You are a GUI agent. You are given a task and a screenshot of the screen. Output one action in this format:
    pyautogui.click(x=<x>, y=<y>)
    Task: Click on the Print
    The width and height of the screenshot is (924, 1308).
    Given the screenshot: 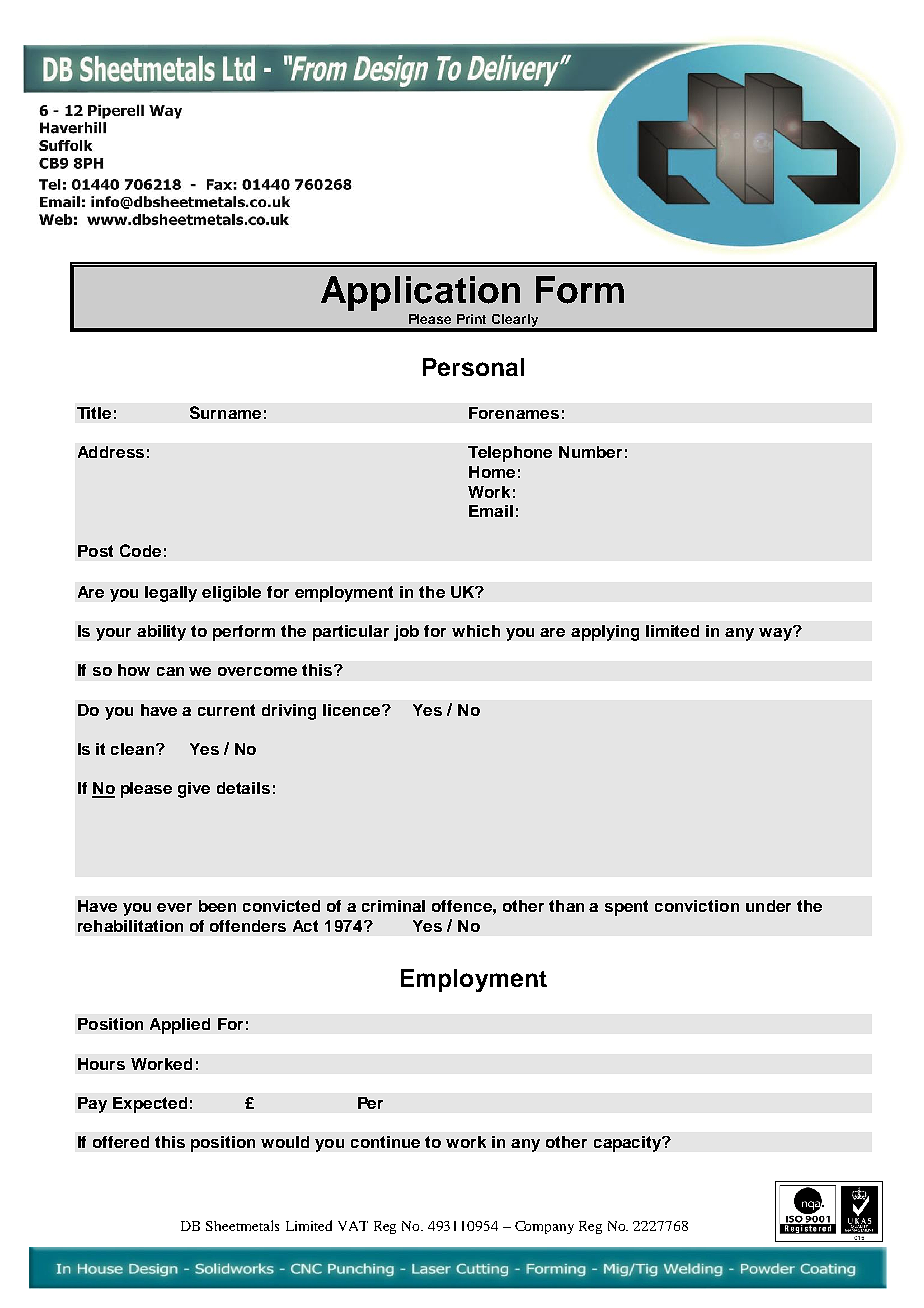 What is the action you would take?
    pyautogui.click(x=471, y=319)
